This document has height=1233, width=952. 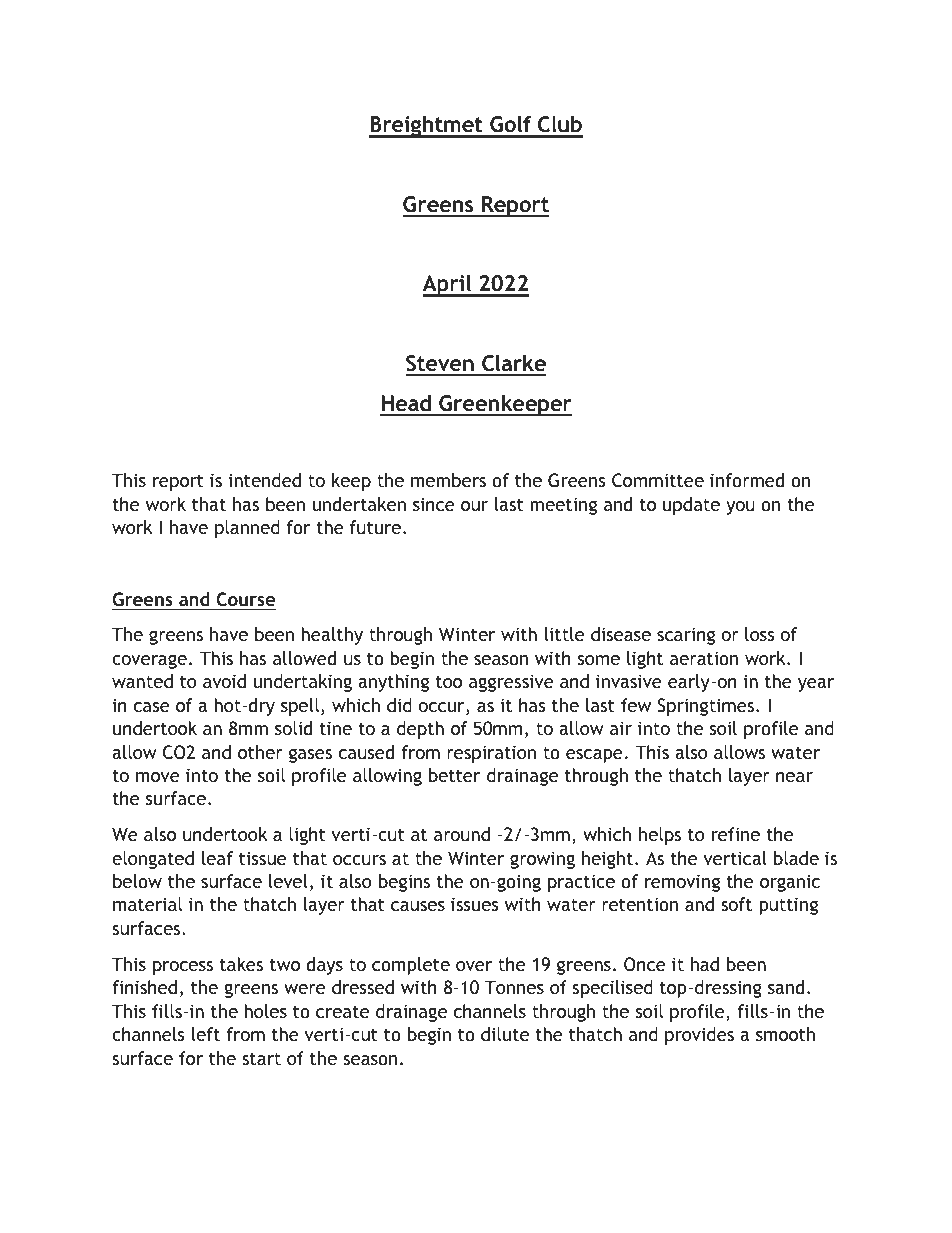 I want to click on dilute, so click(x=505, y=1034).
